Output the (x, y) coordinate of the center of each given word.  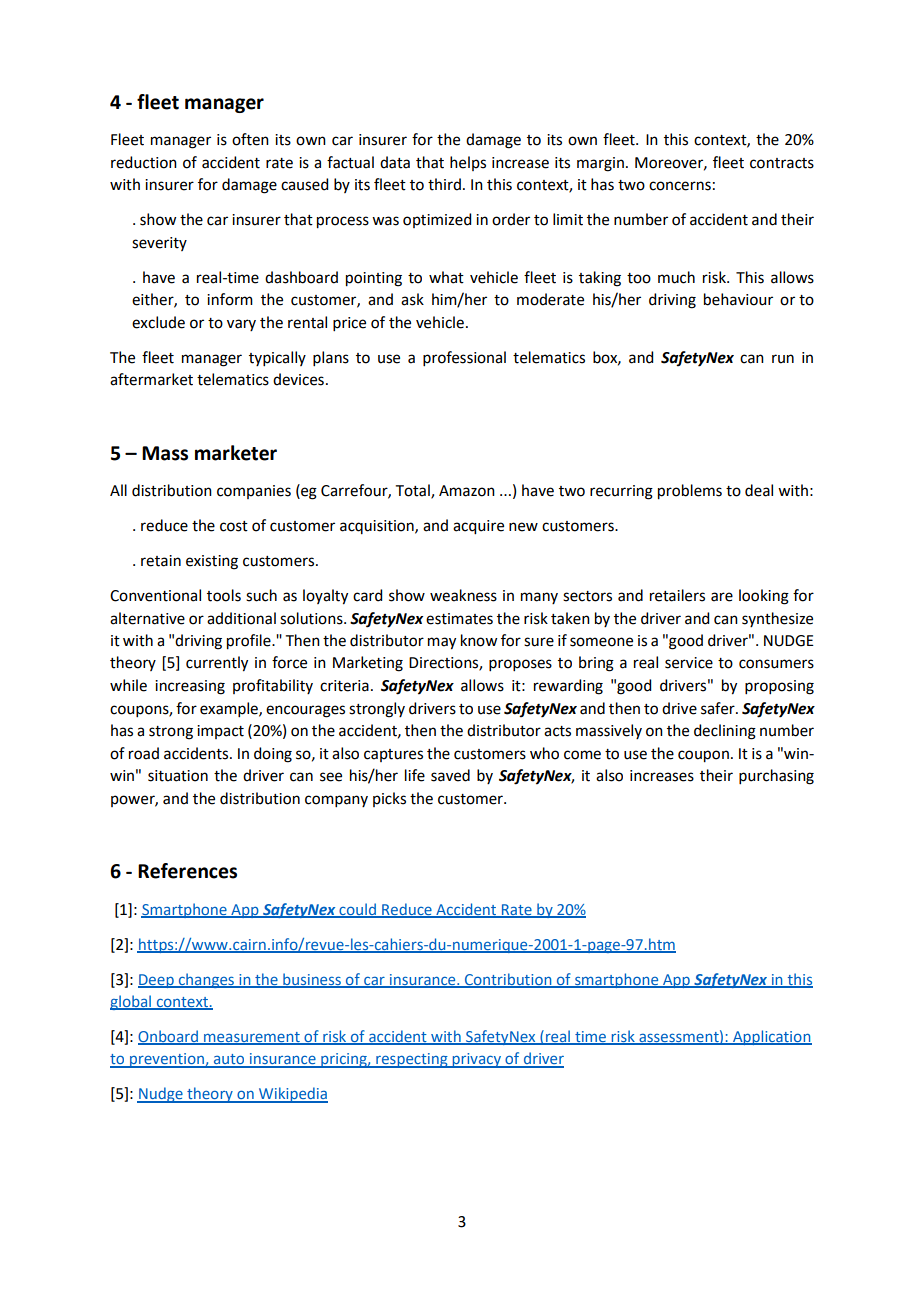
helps (468, 163)
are (722, 597)
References (187, 871)
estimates (459, 619)
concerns (680, 186)
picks (389, 799)
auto (229, 1060)
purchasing (776, 777)
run (783, 359)
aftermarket (151, 379)
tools (224, 595)
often (250, 139)
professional (464, 358)
